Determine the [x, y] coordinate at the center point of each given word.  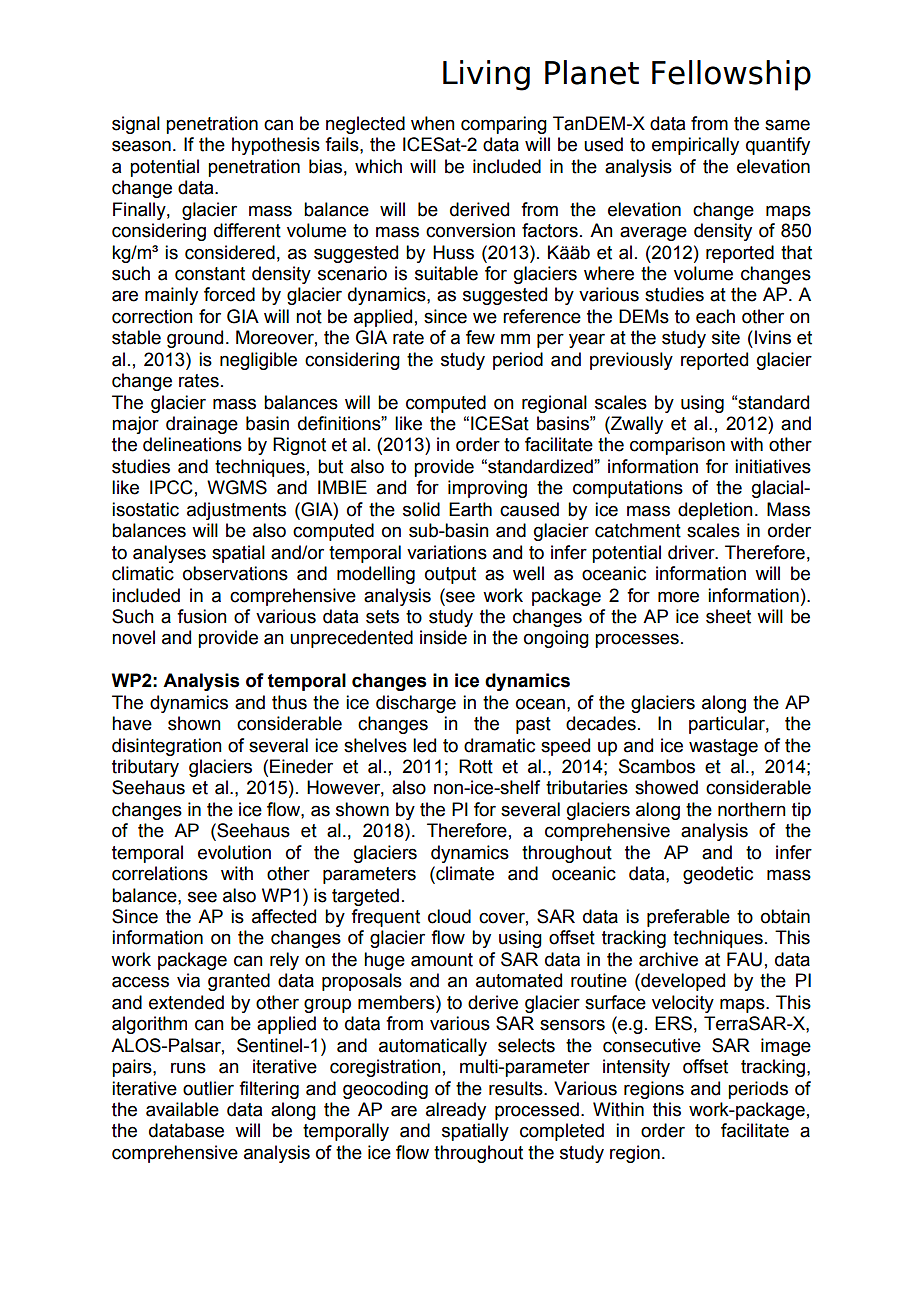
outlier [208, 1088]
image [786, 1047]
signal [136, 125]
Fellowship [731, 75]
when [433, 123]
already [456, 1111]
